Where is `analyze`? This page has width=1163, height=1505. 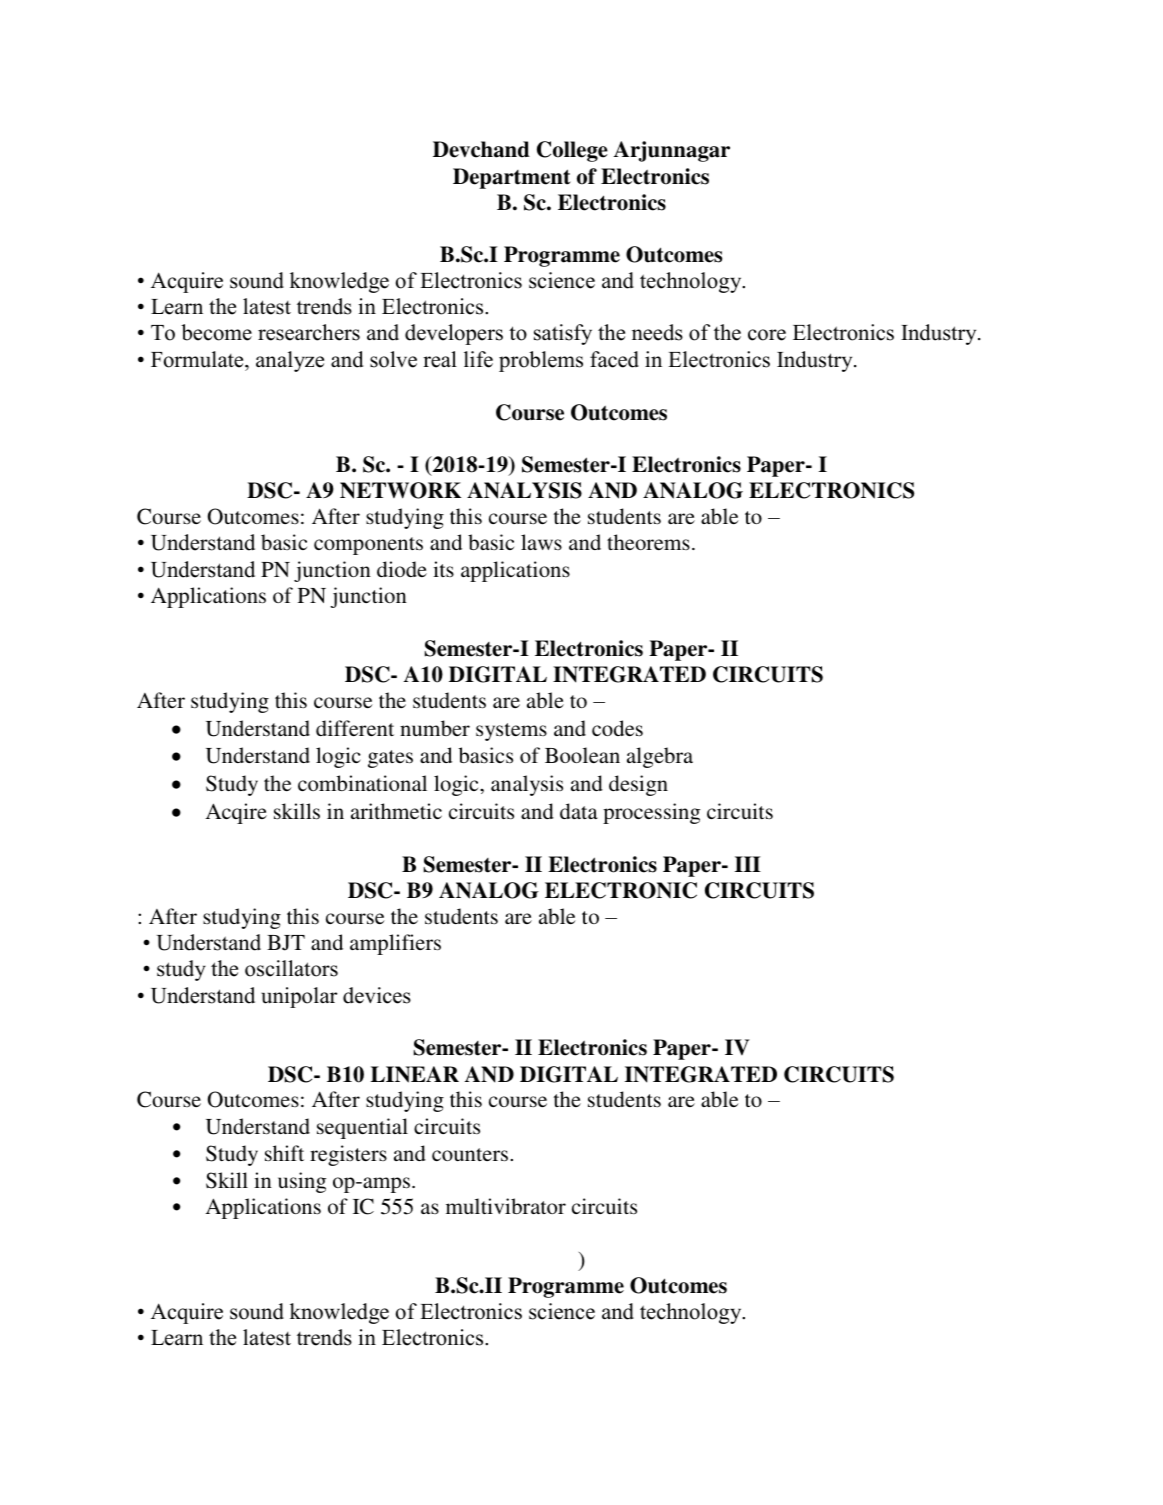
analyze is located at coordinates (290, 361).
